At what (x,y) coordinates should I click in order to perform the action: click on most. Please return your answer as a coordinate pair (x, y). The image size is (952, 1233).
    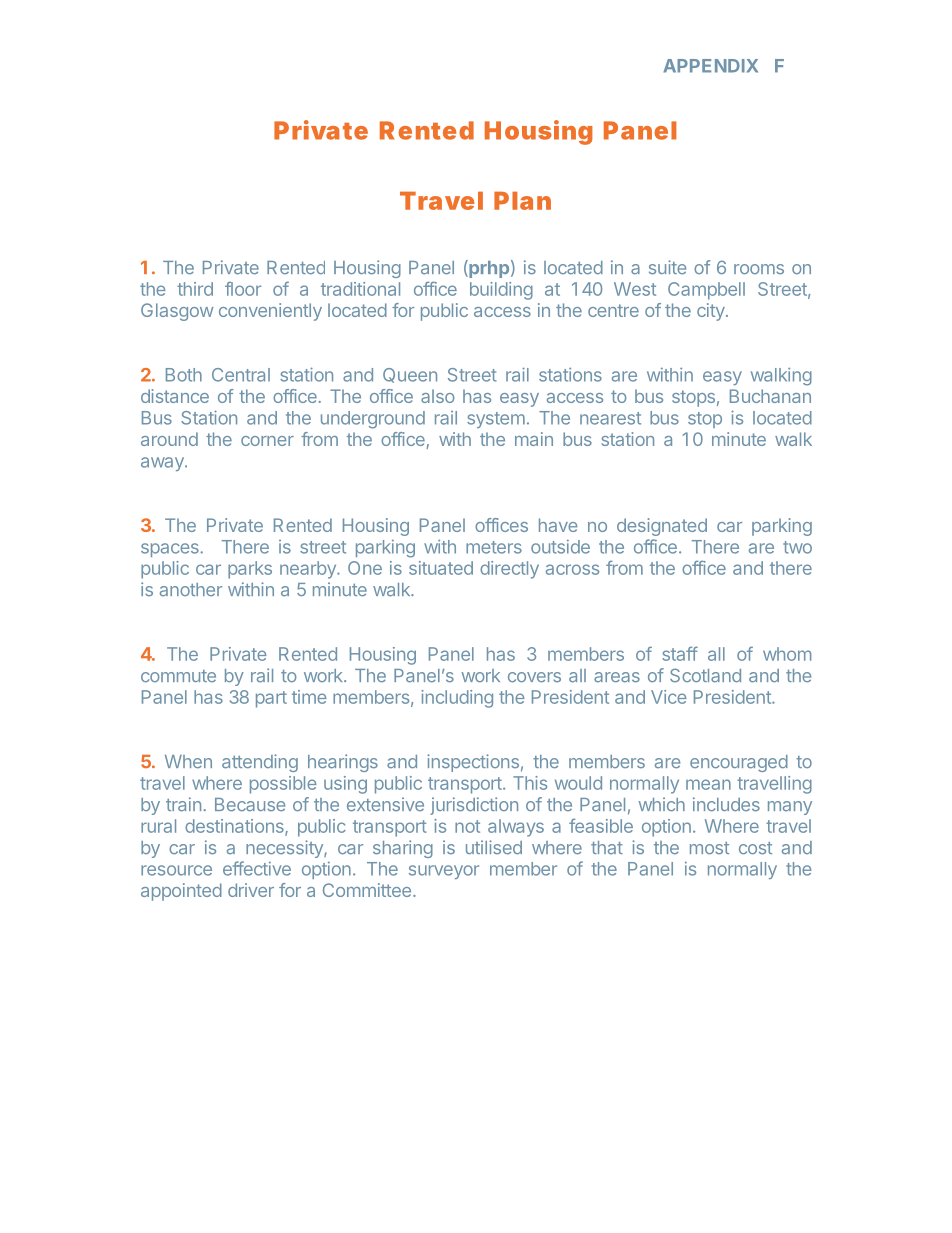
    Looking at the image, I should click on (709, 848).
